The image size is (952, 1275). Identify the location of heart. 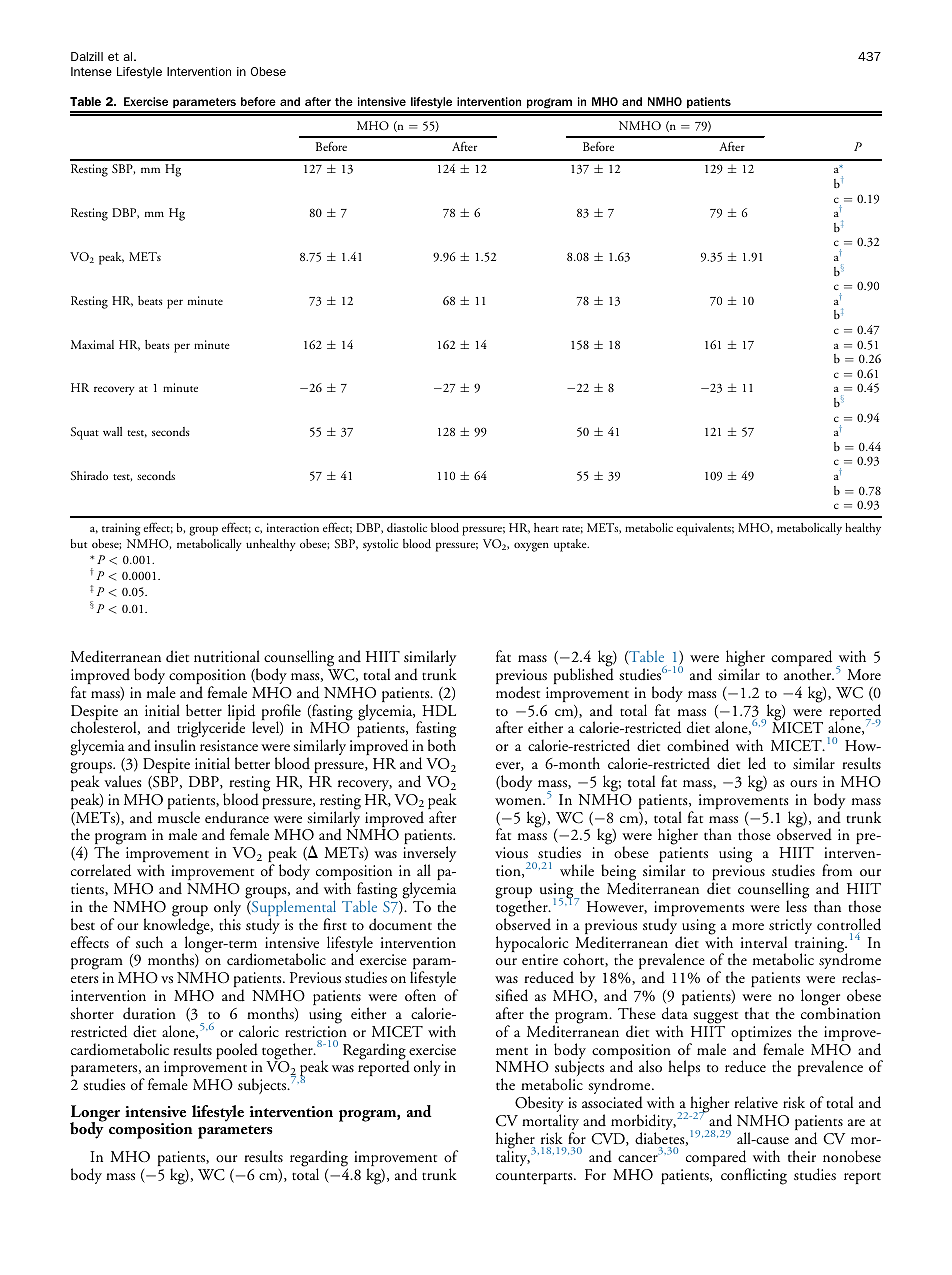
(546, 527).
